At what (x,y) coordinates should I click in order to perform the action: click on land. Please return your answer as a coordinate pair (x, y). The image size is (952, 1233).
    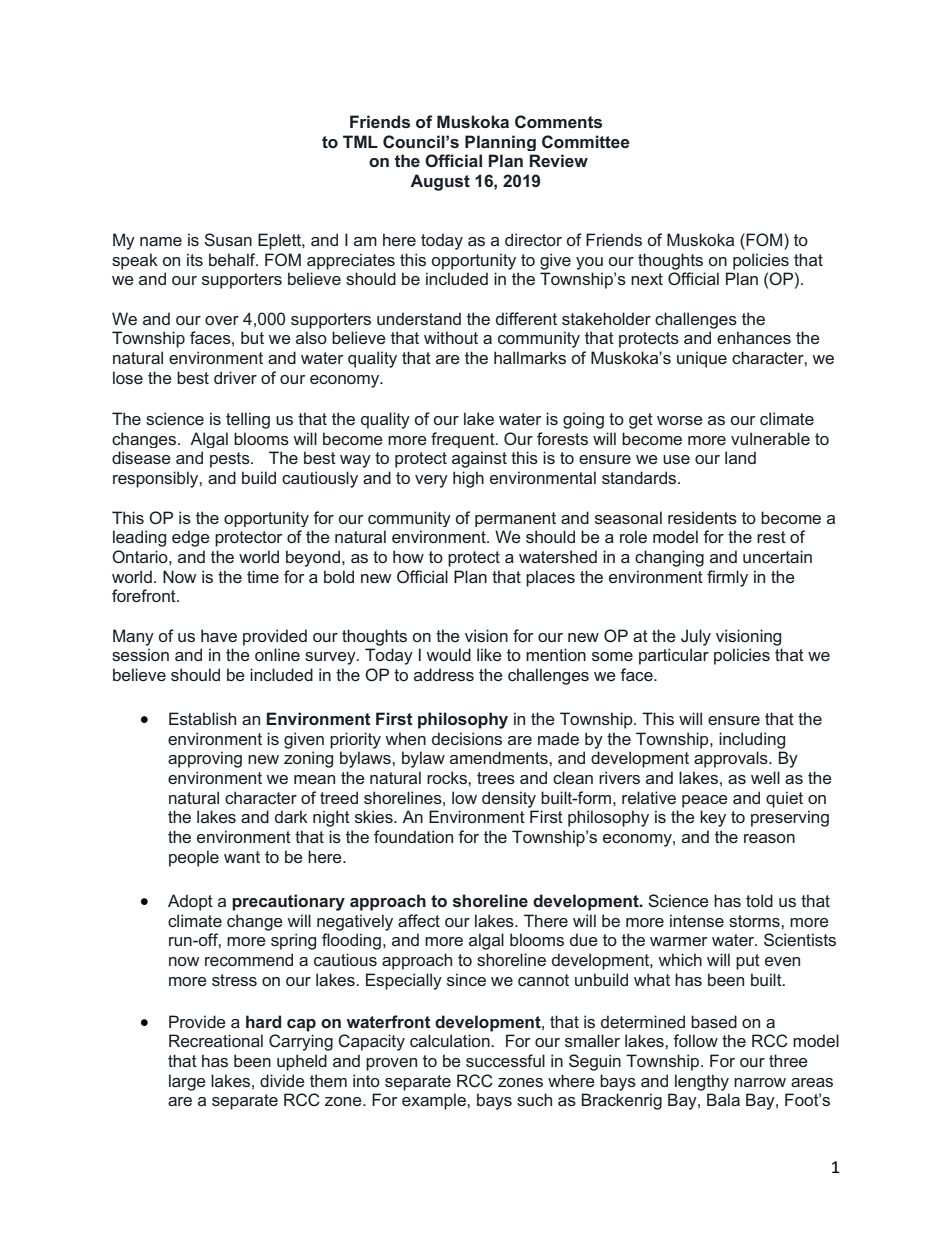
    Looking at the image, I should click on (740, 457).
